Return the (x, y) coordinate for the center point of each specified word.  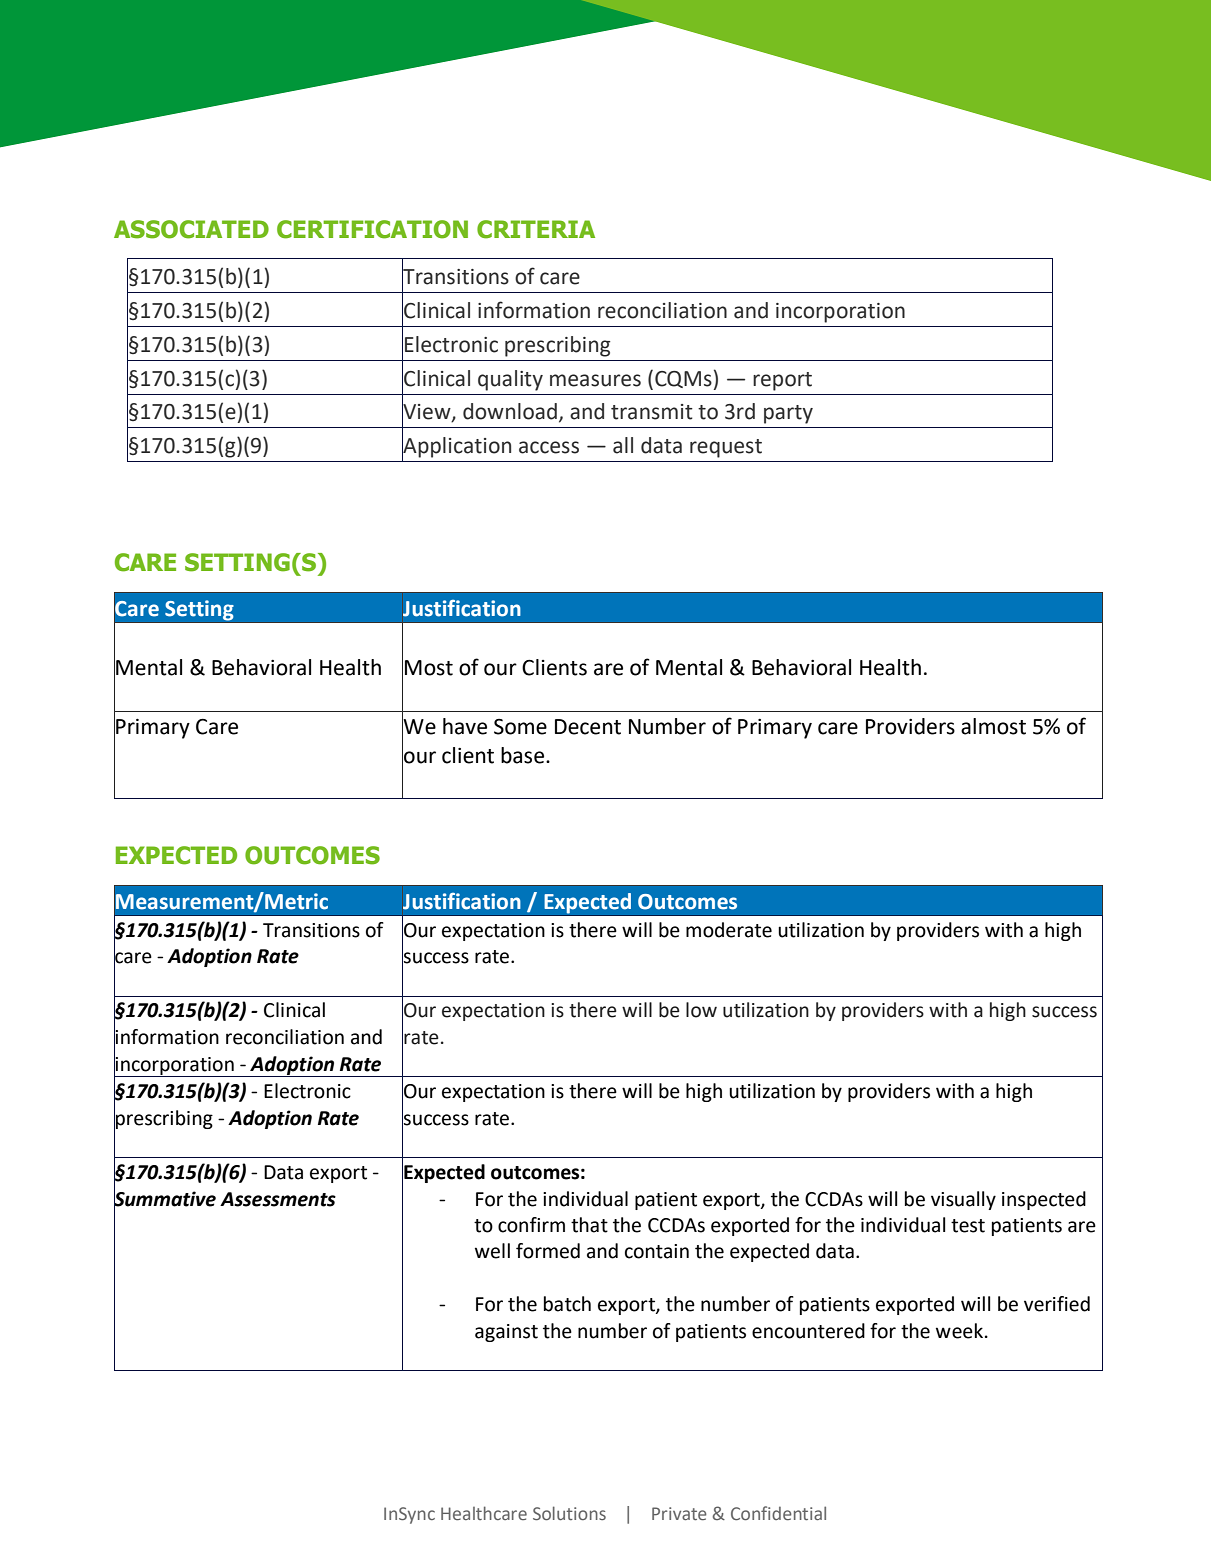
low (701, 1010)
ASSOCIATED (191, 229)
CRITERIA (536, 229)
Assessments (278, 1199)
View (427, 412)
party (788, 414)
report (782, 381)
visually (963, 1200)
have (465, 726)
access (549, 447)
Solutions (569, 1513)
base (524, 755)
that (589, 1225)
